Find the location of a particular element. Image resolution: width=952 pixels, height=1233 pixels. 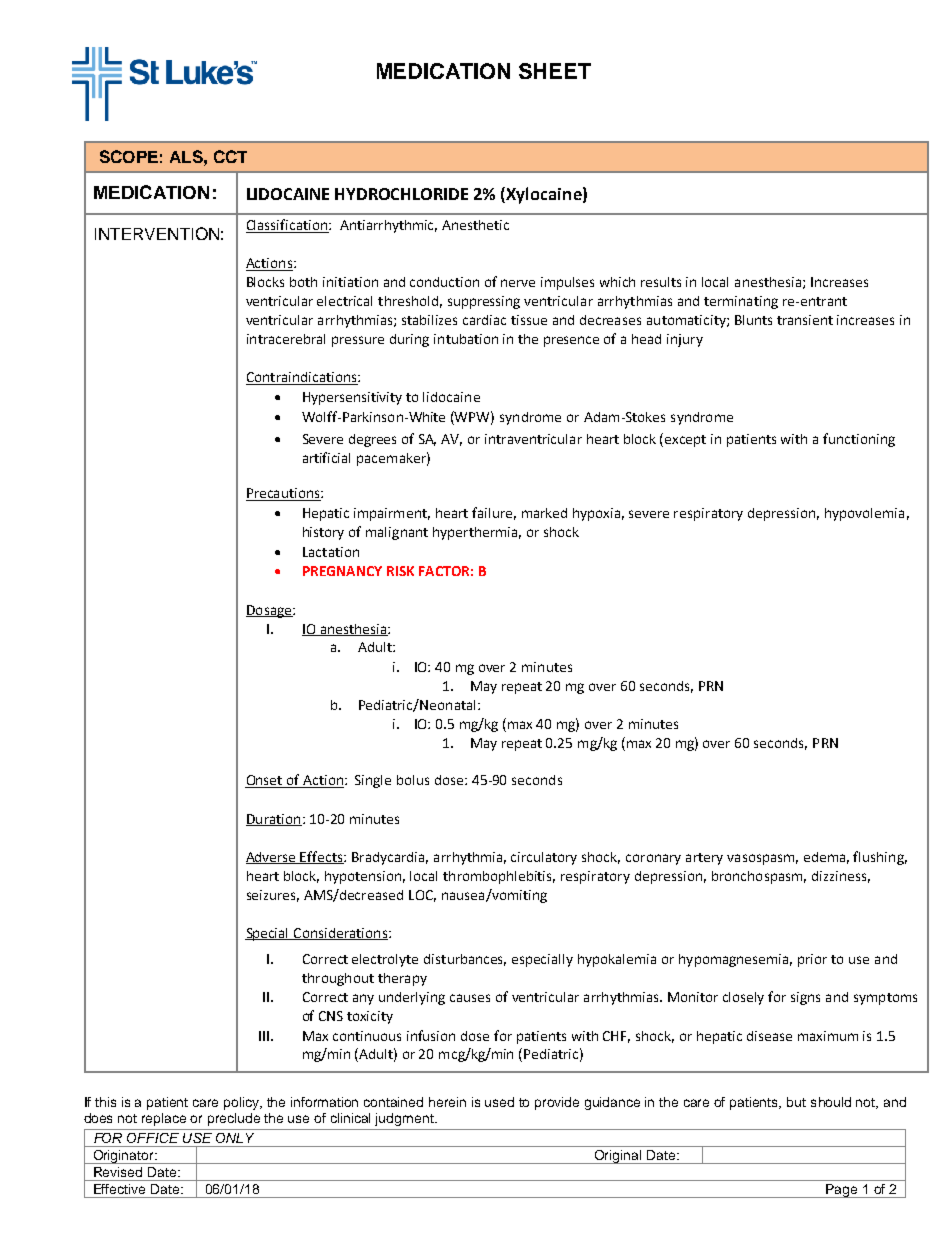

both is located at coordinates (303, 282).
